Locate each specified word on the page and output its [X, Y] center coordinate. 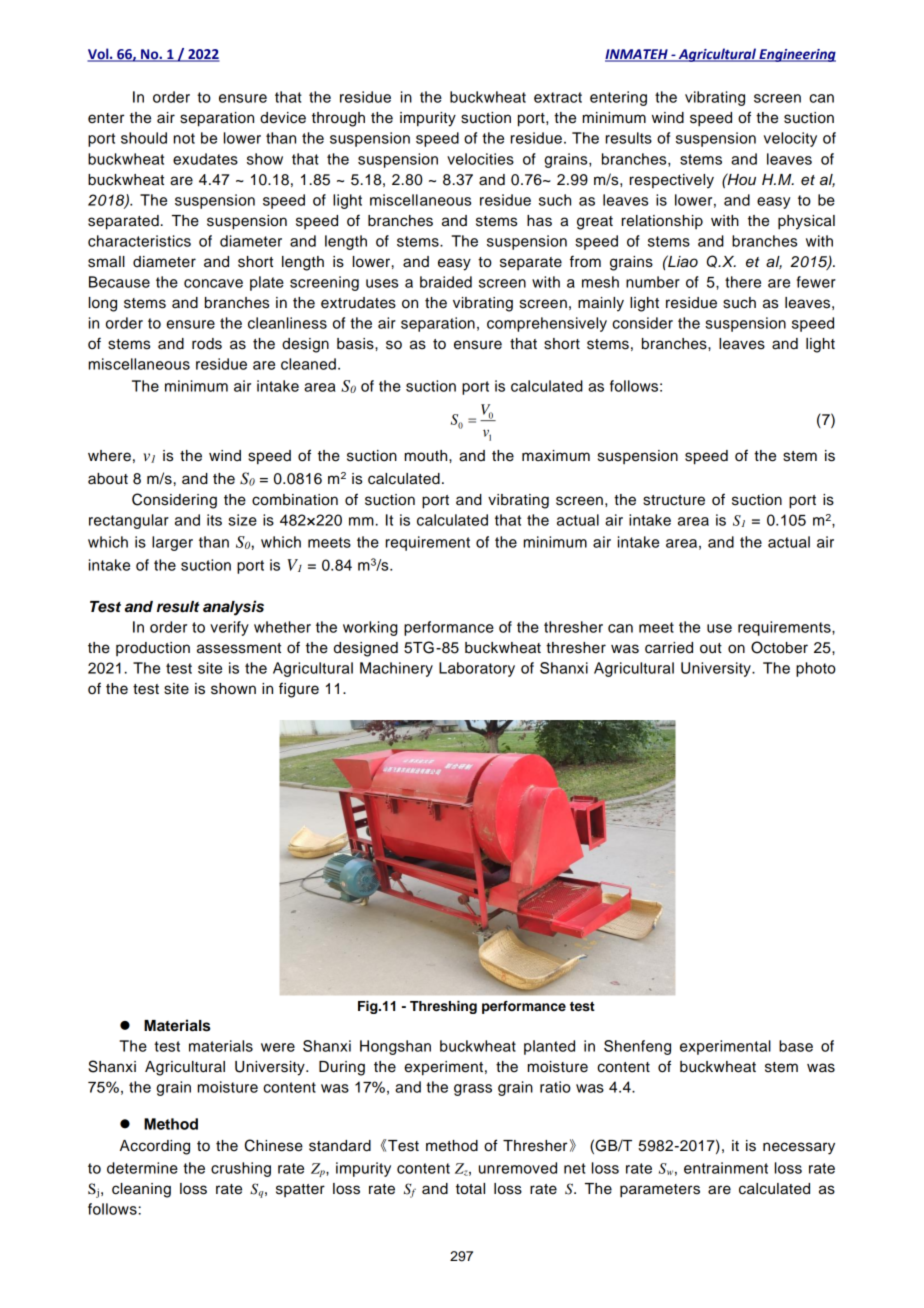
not [184, 138]
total [470, 1189]
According [155, 1147]
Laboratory [477, 669]
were [278, 1047]
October [779, 647]
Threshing [443, 1007]
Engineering [796, 55]
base [796, 1046]
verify [229, 628]
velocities [480, 159]
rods [207, 344]
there [743, 282]
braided [446, 282]
